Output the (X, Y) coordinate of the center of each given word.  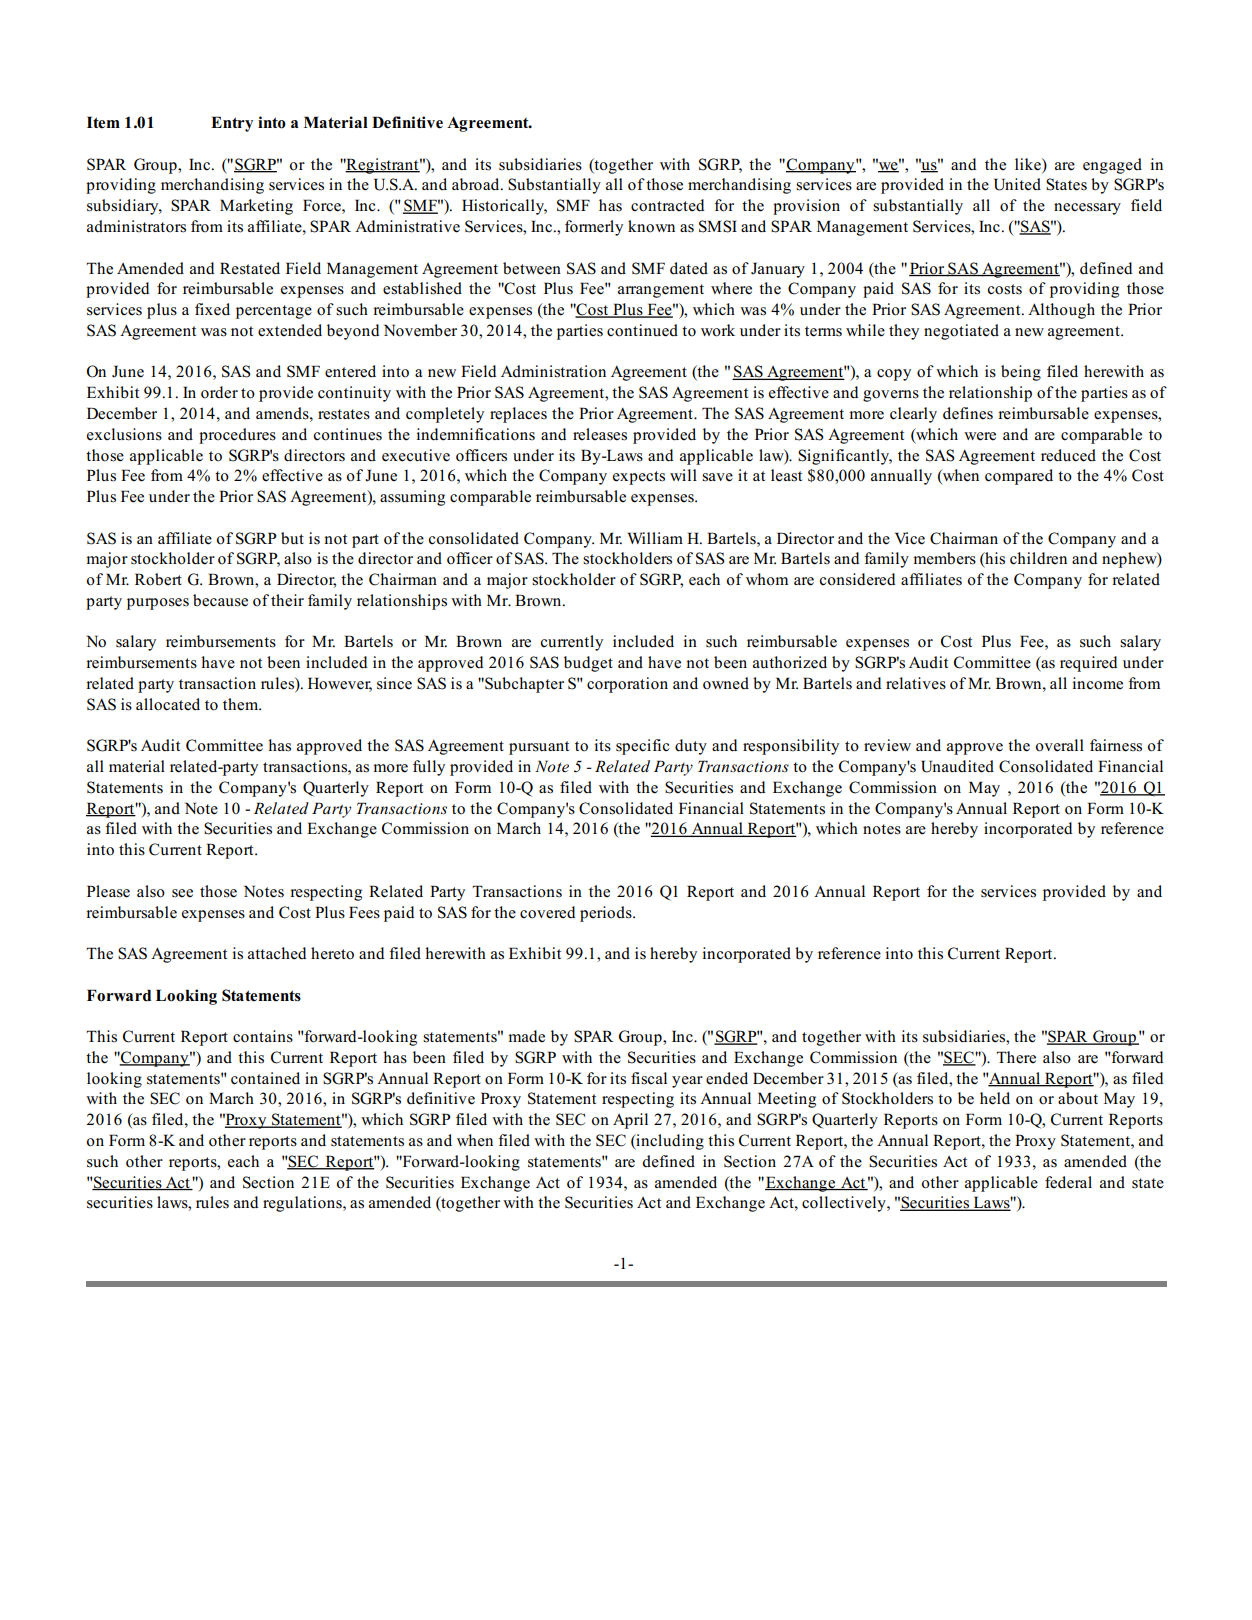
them (242, 704)
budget (588, 664)
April (630, 1121)
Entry (232, 124)
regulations (303, 1204)
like (1029, 164)
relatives (916, 683)
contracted (667, 205)
